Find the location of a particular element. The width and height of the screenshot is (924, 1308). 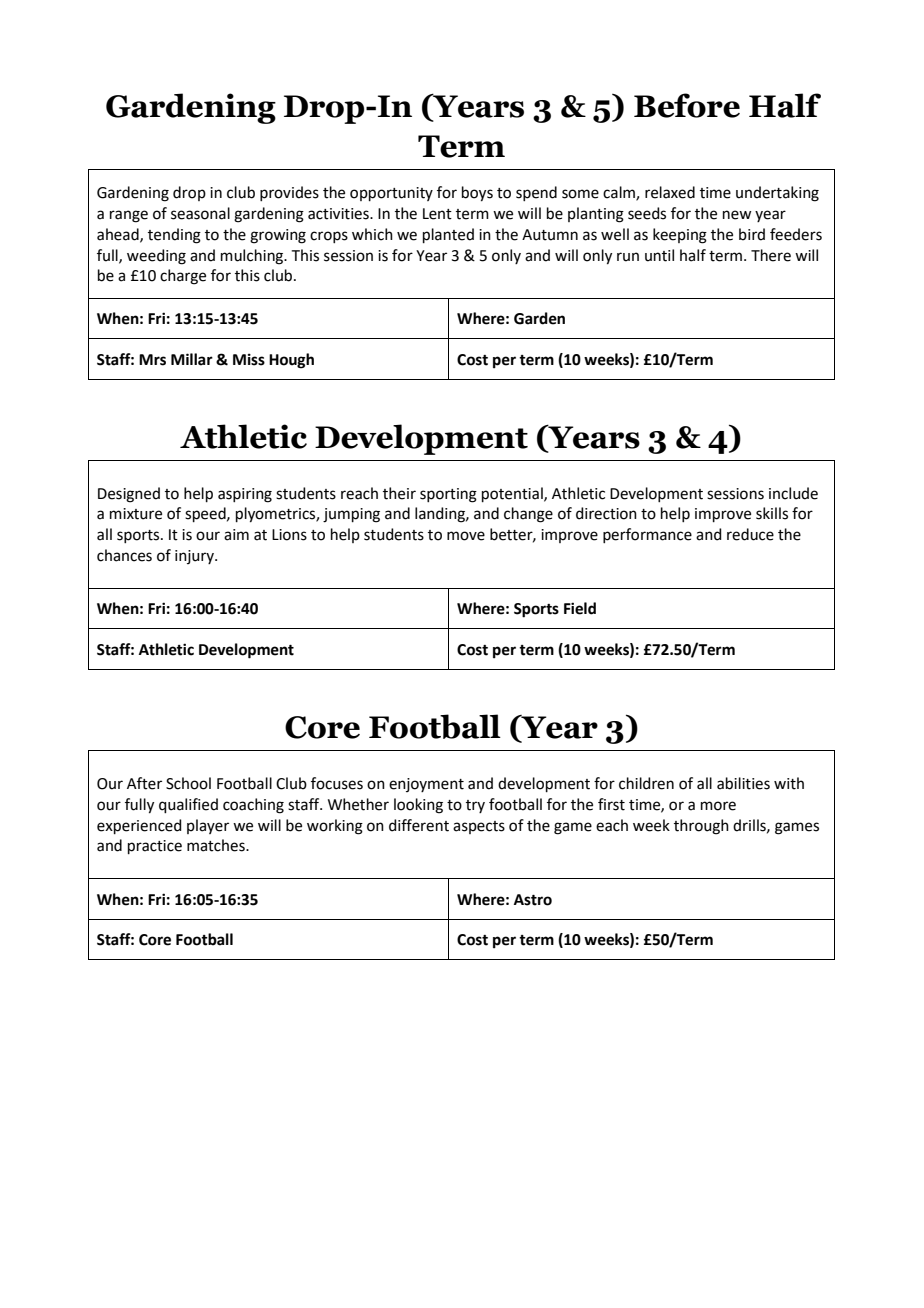

boys is located at coordinates (477, 194).
